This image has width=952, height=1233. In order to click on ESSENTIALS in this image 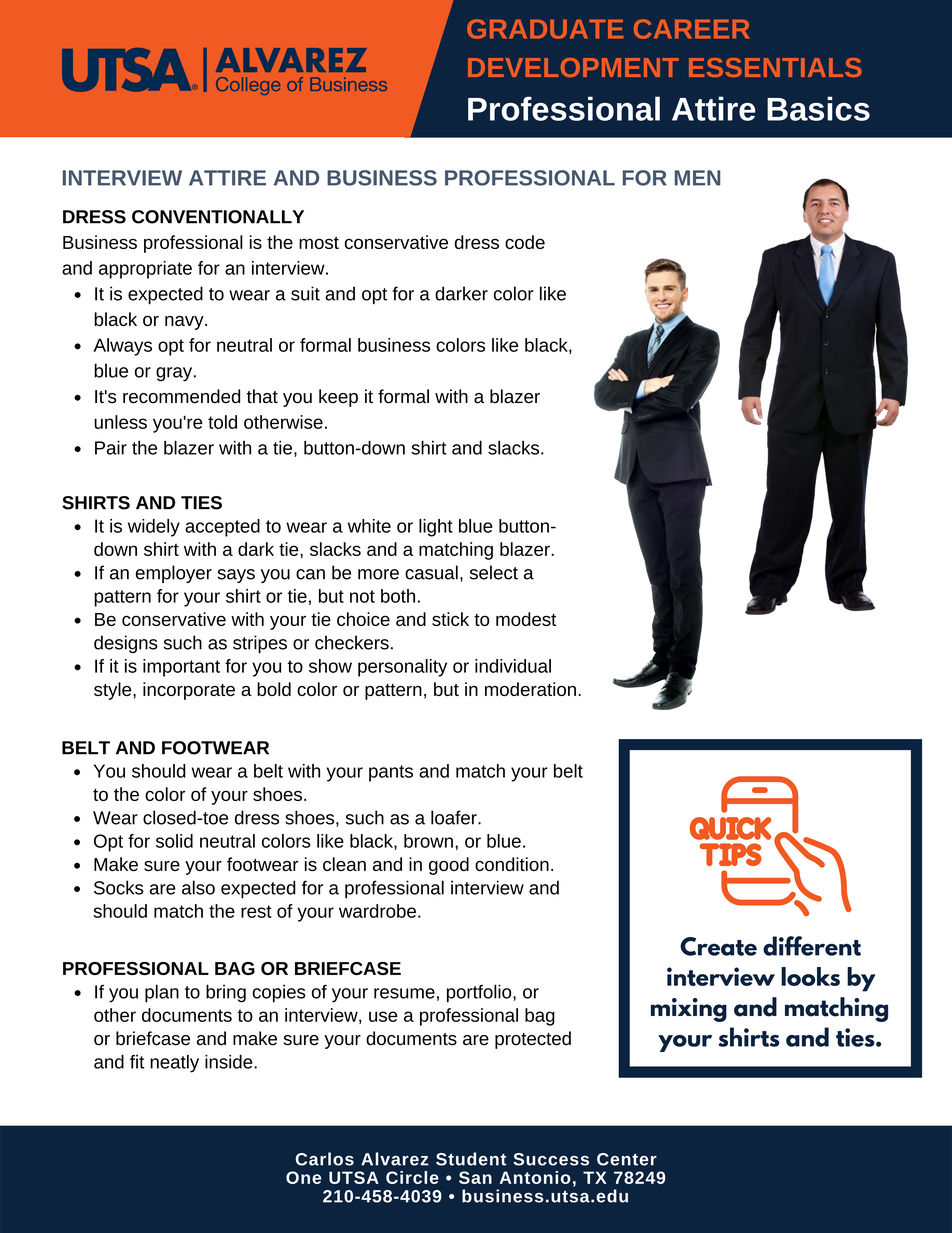, I will do `click(775, 67)`.
